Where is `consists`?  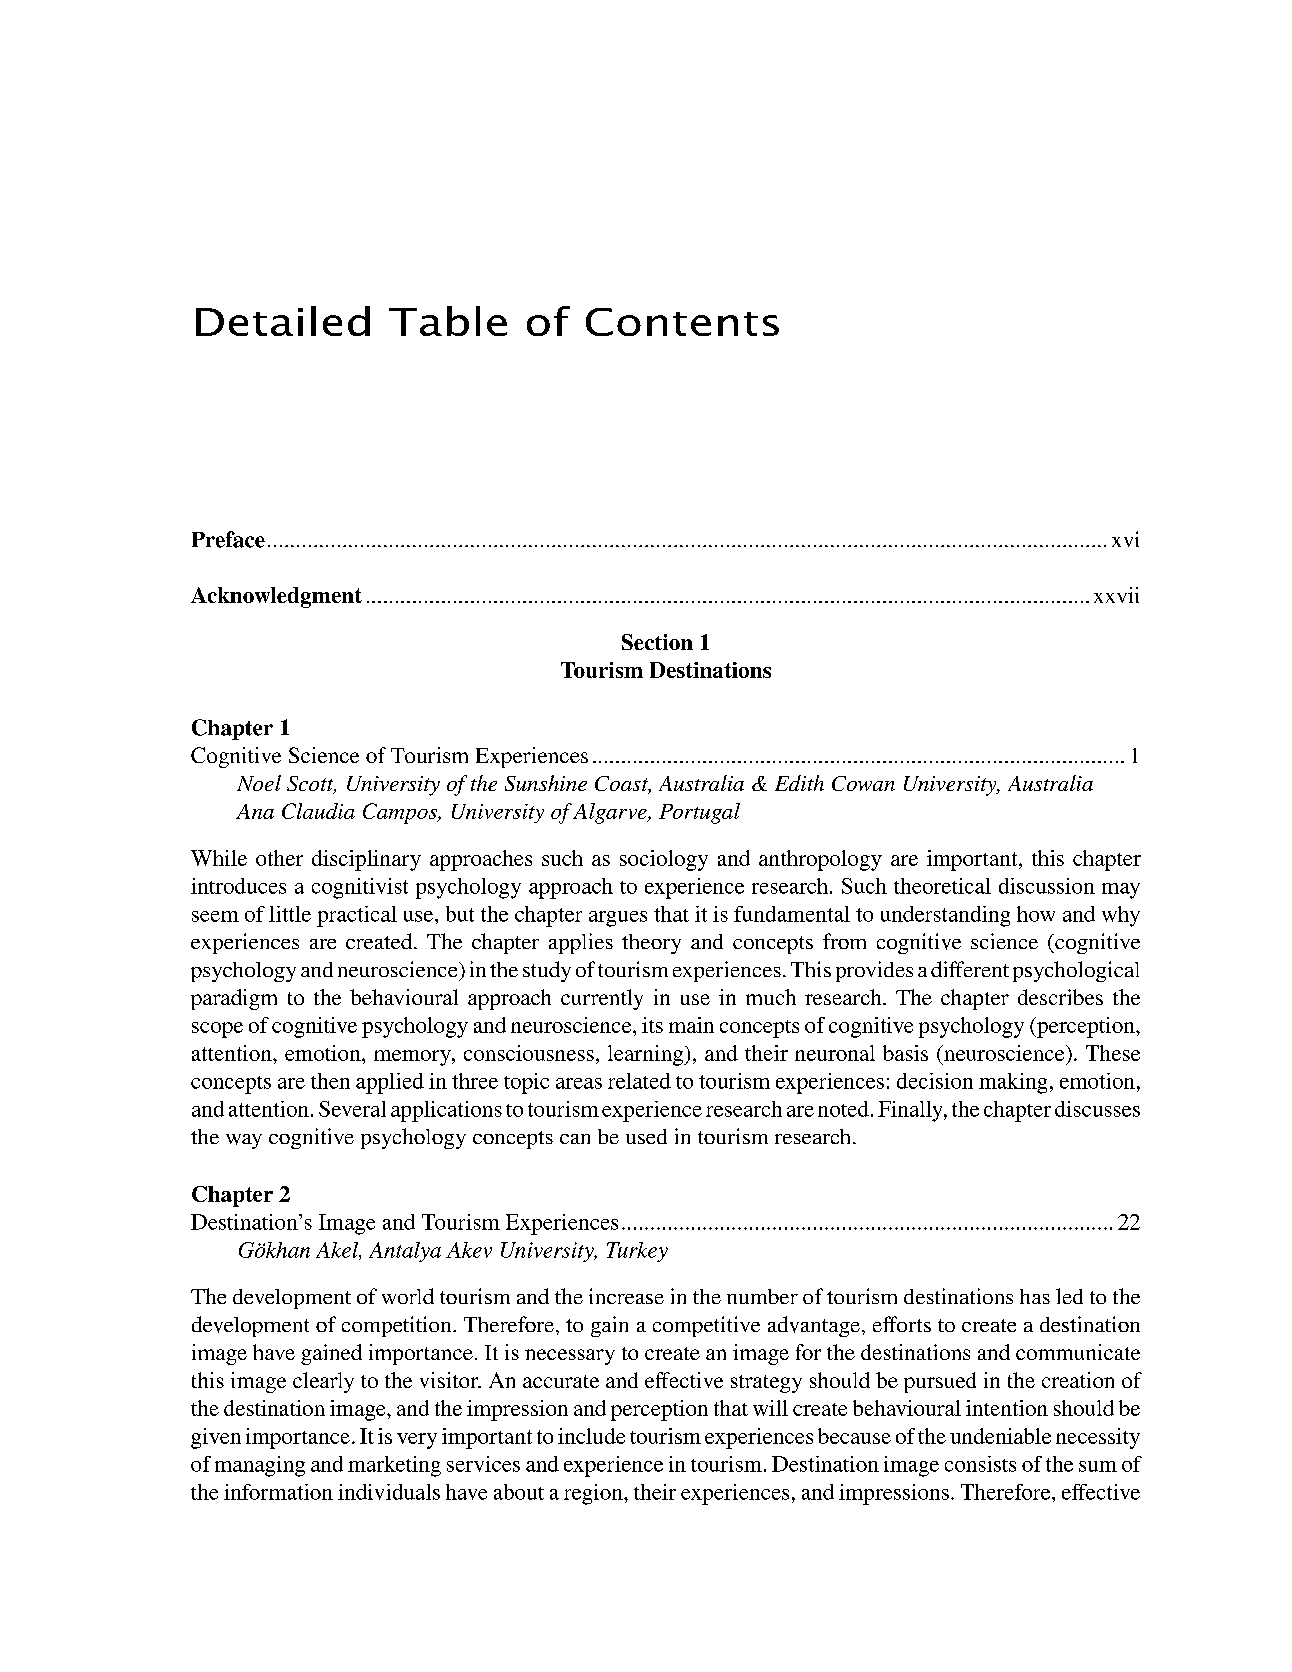 consists is located at coordinates (980, 1464).
